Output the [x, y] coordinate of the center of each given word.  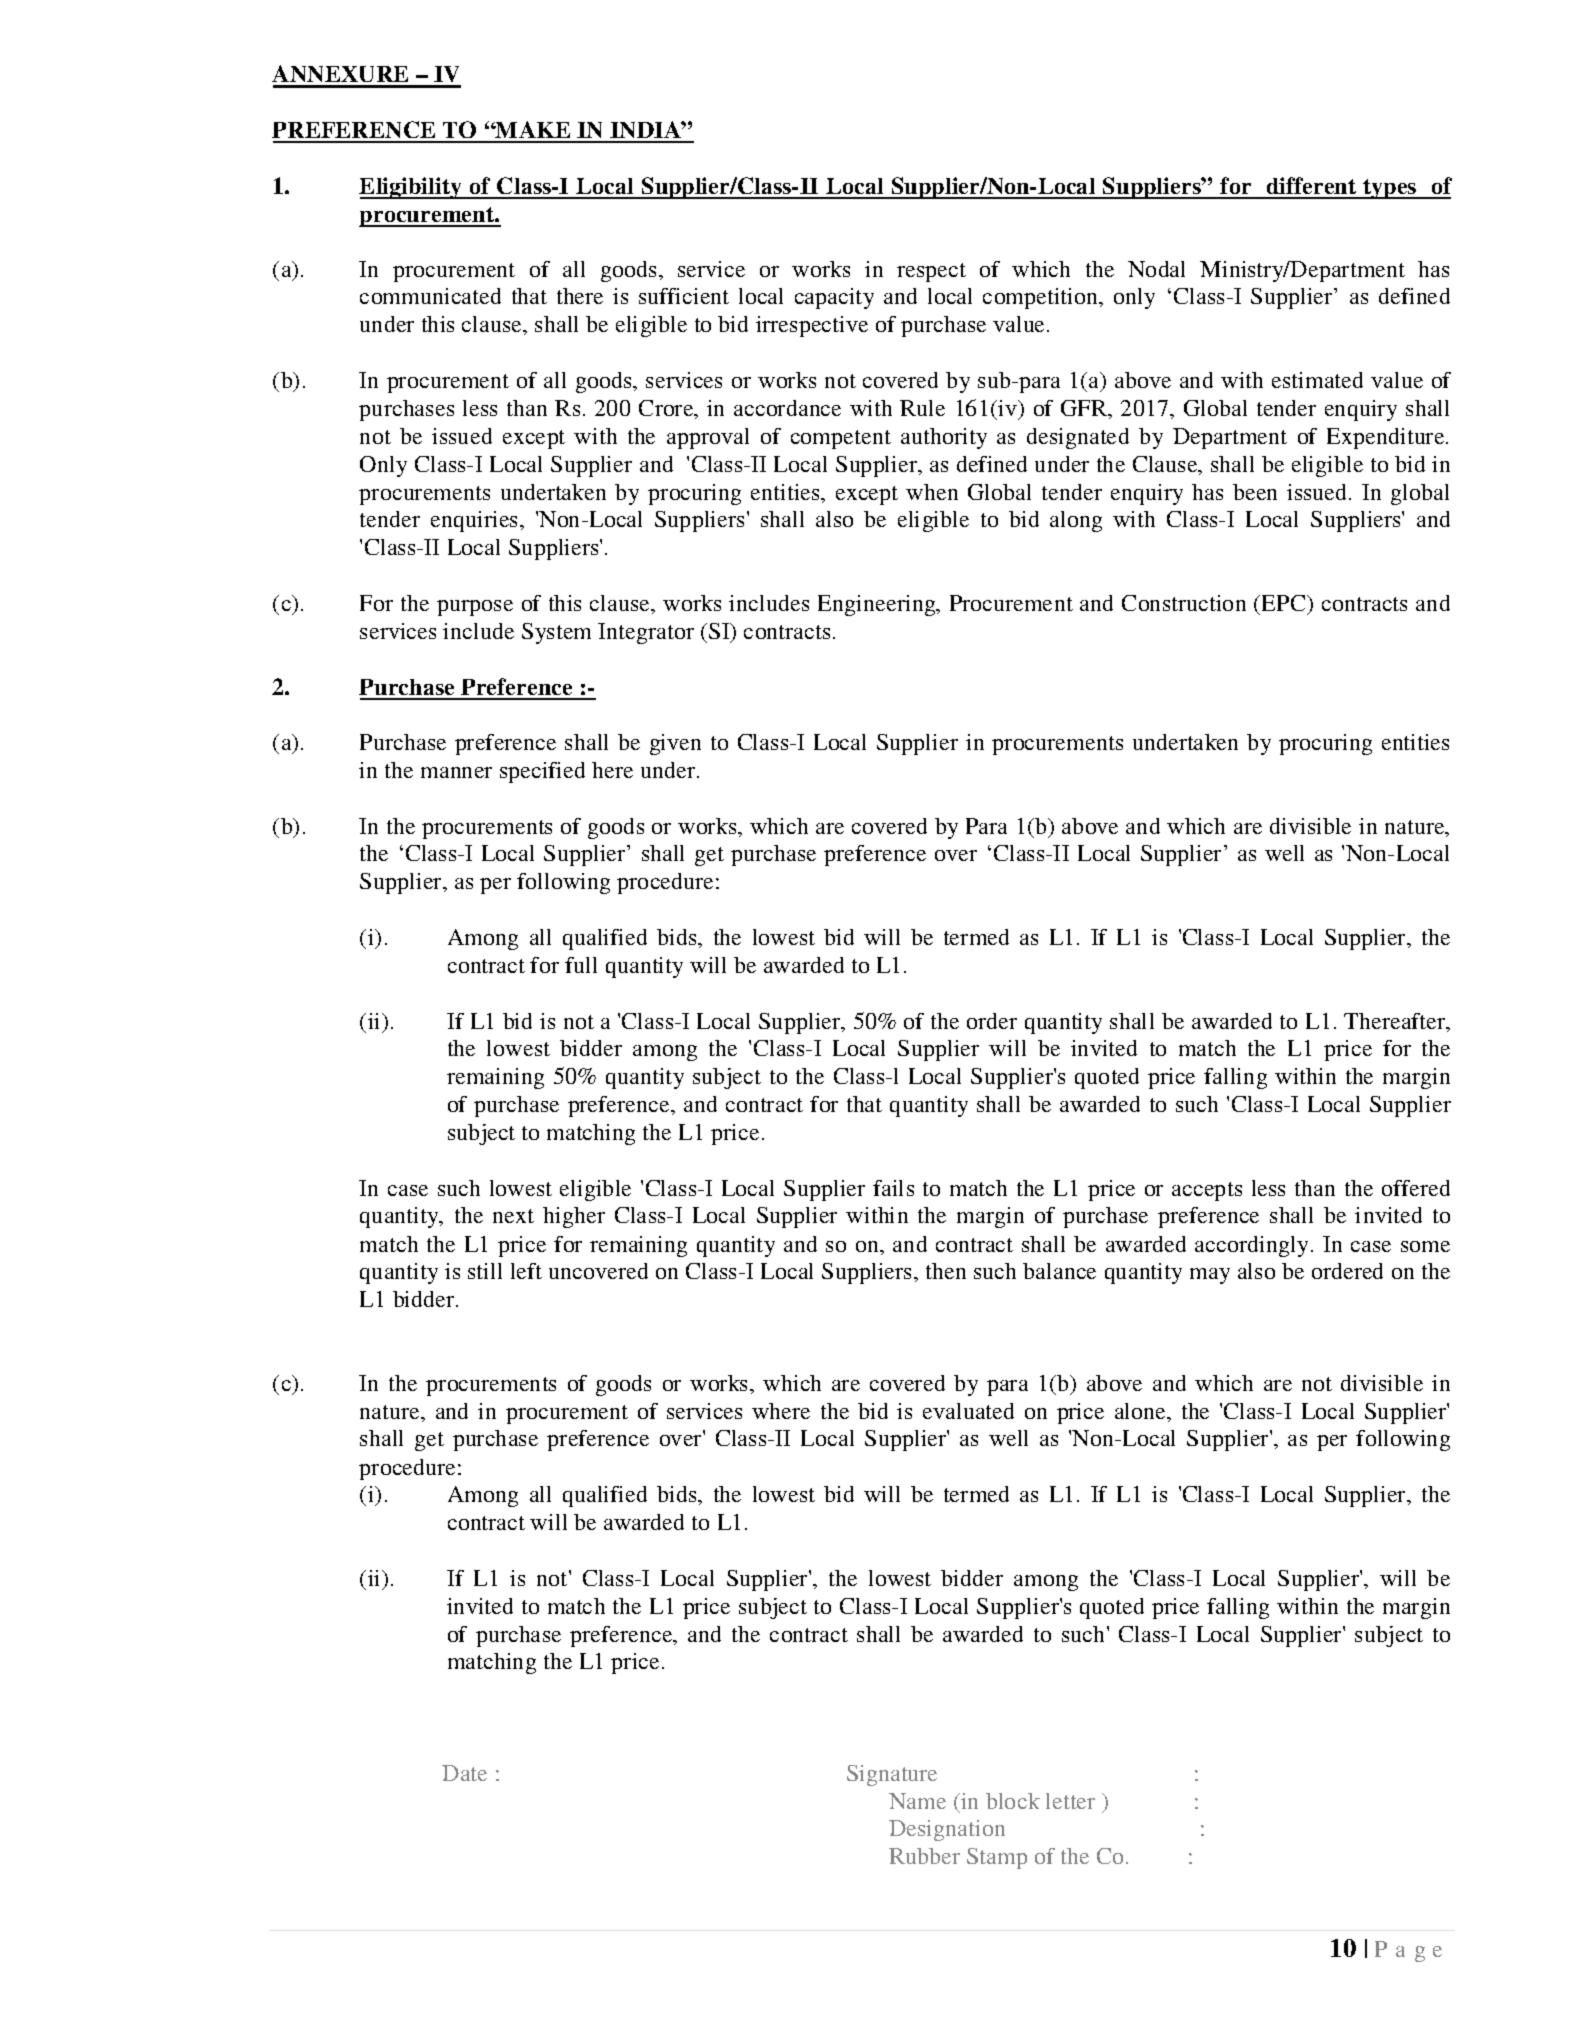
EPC [1285, 603]
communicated [430, 296]
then [946, 1271]
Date [464, 1773]
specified [542, 772]
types [1390, 189]
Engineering [878, 605]
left [526, 1271]
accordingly [1253, 1246]
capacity [834, 298]
